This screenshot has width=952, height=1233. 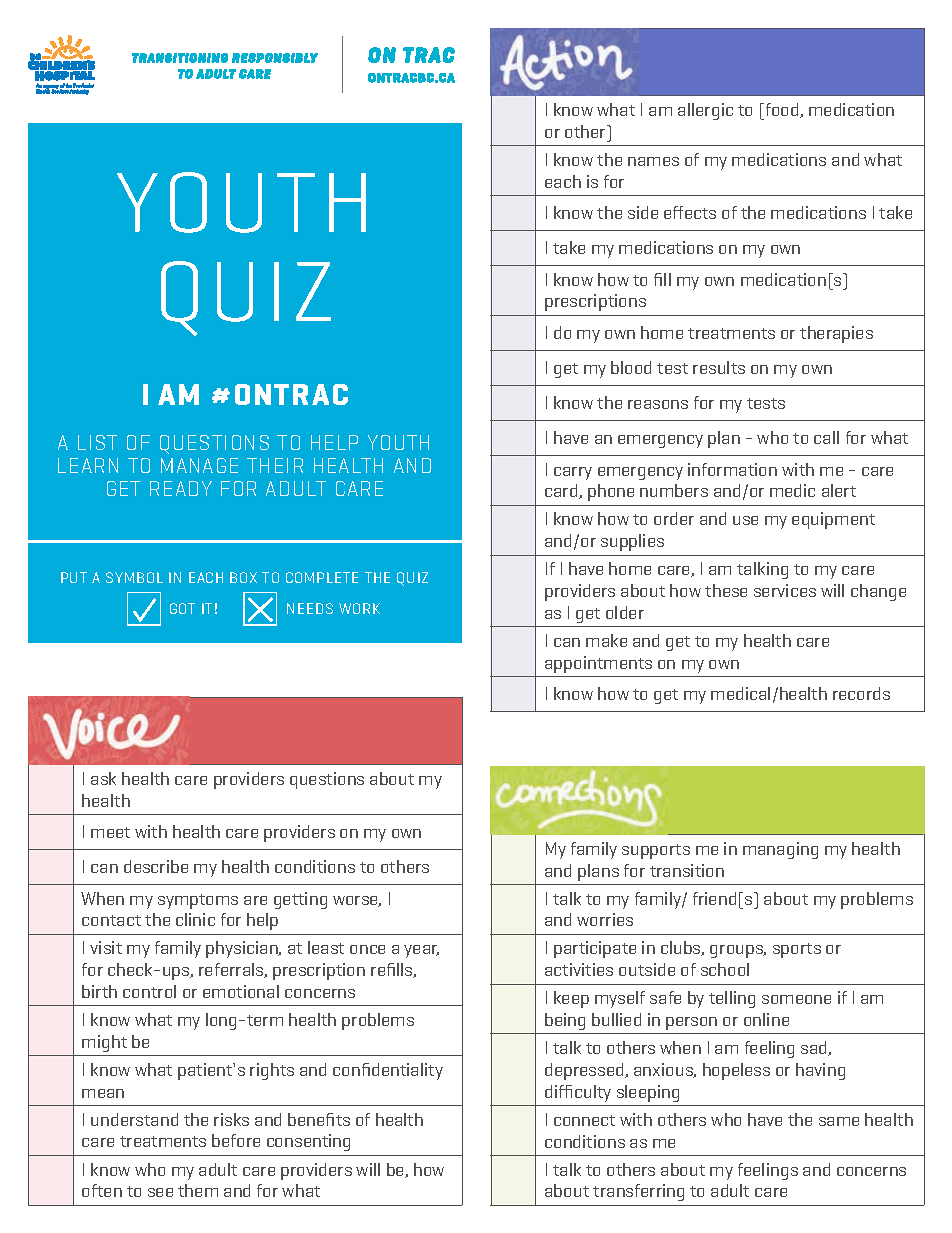 I want to click on same, so click(x=839, y=1121).
